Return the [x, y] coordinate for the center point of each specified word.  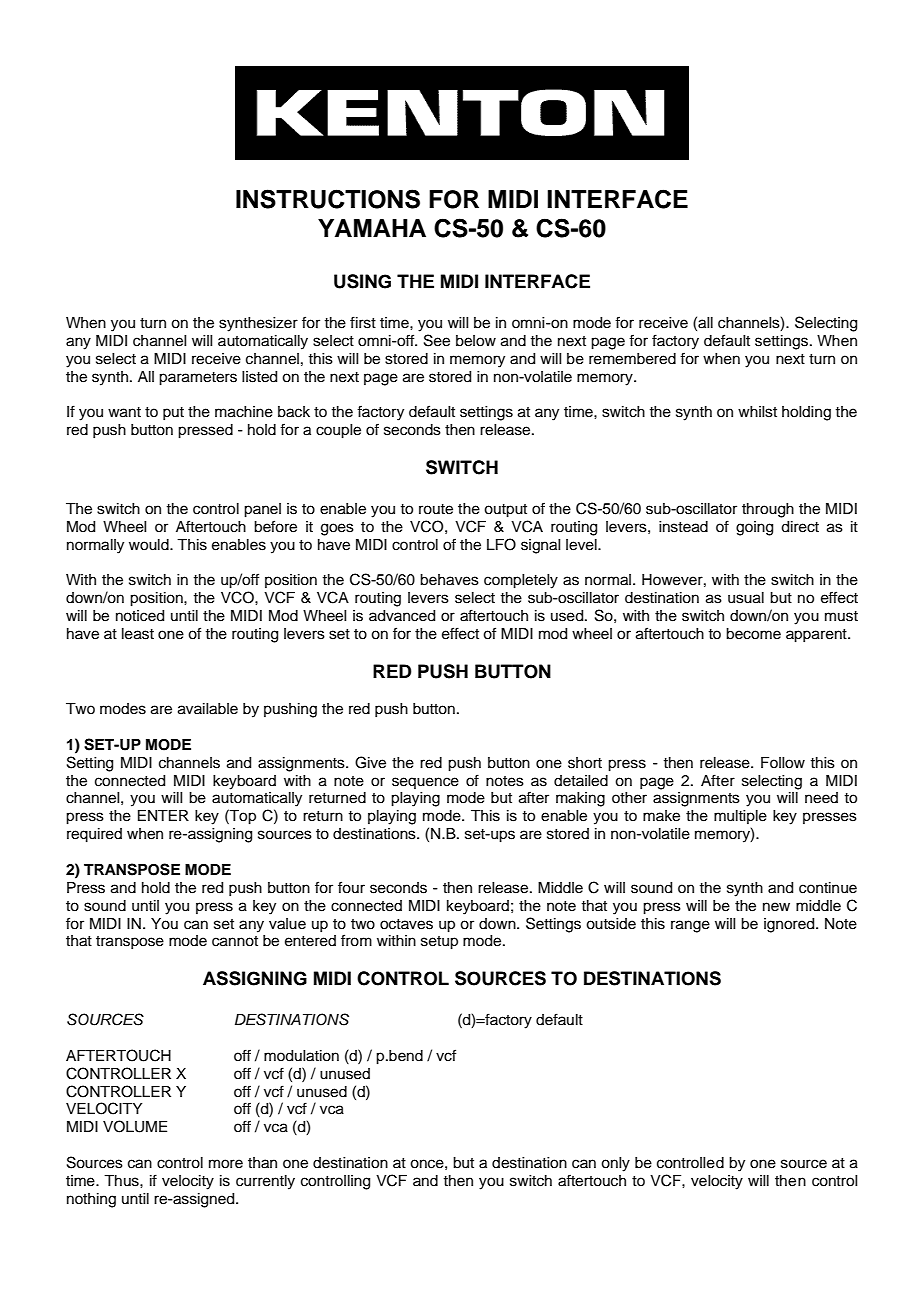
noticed [140, 616]
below [476, 341]
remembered [632, 359]
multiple [740, 817]
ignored [790, 925]
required [94, 835]
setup [439, 943]
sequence [425, 783]
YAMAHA [372, 228]
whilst [757, 412]
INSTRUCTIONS [328, 199]
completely [521, 581]
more [226, 1164]
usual [746, 598]
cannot [235, 941]
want [124, 412]
